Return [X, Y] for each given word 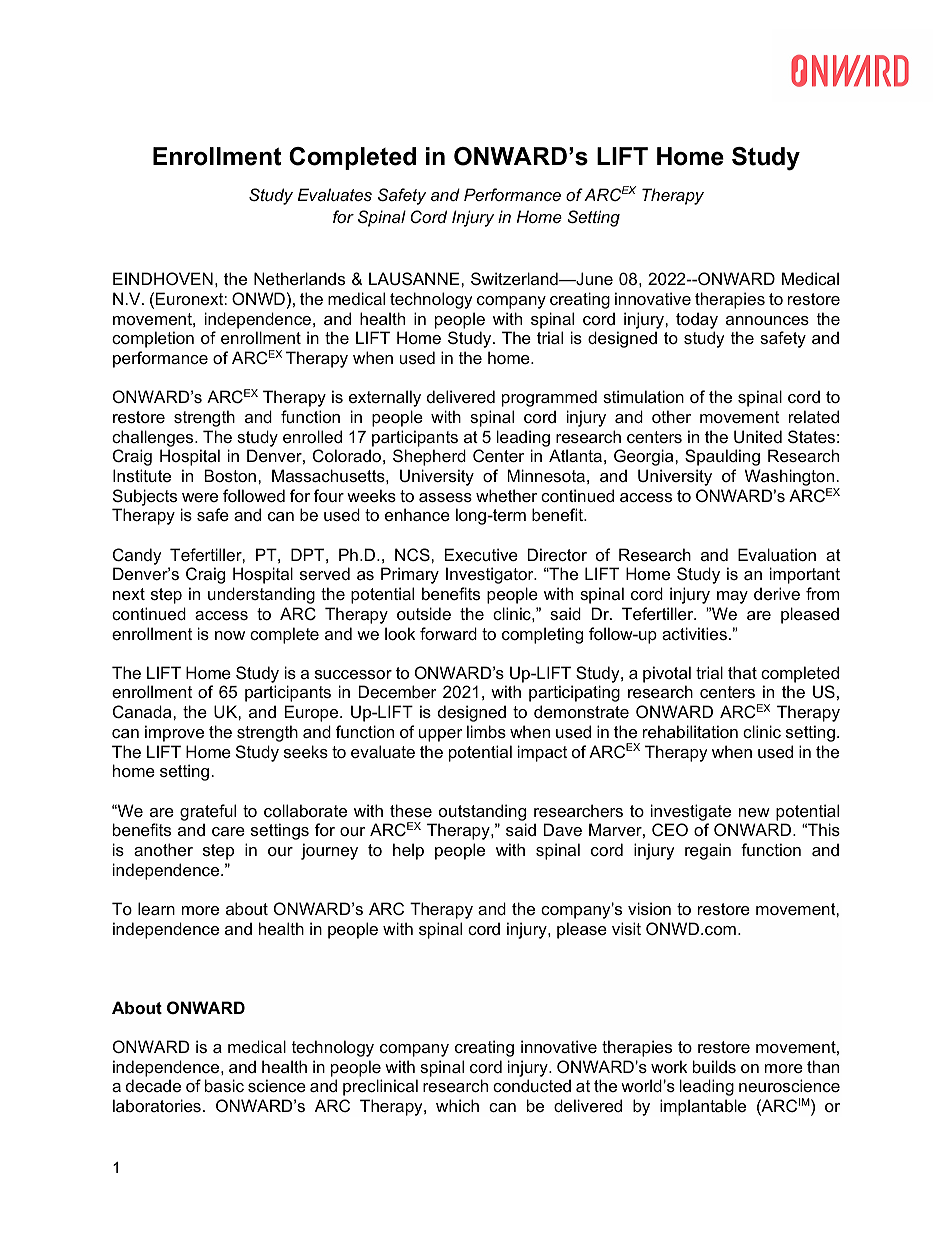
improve [174, 733]
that [742, 672]
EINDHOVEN [163, 278]
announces [767, 320]
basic [224, 1085]
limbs [486, 731]
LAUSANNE [415, 278]
